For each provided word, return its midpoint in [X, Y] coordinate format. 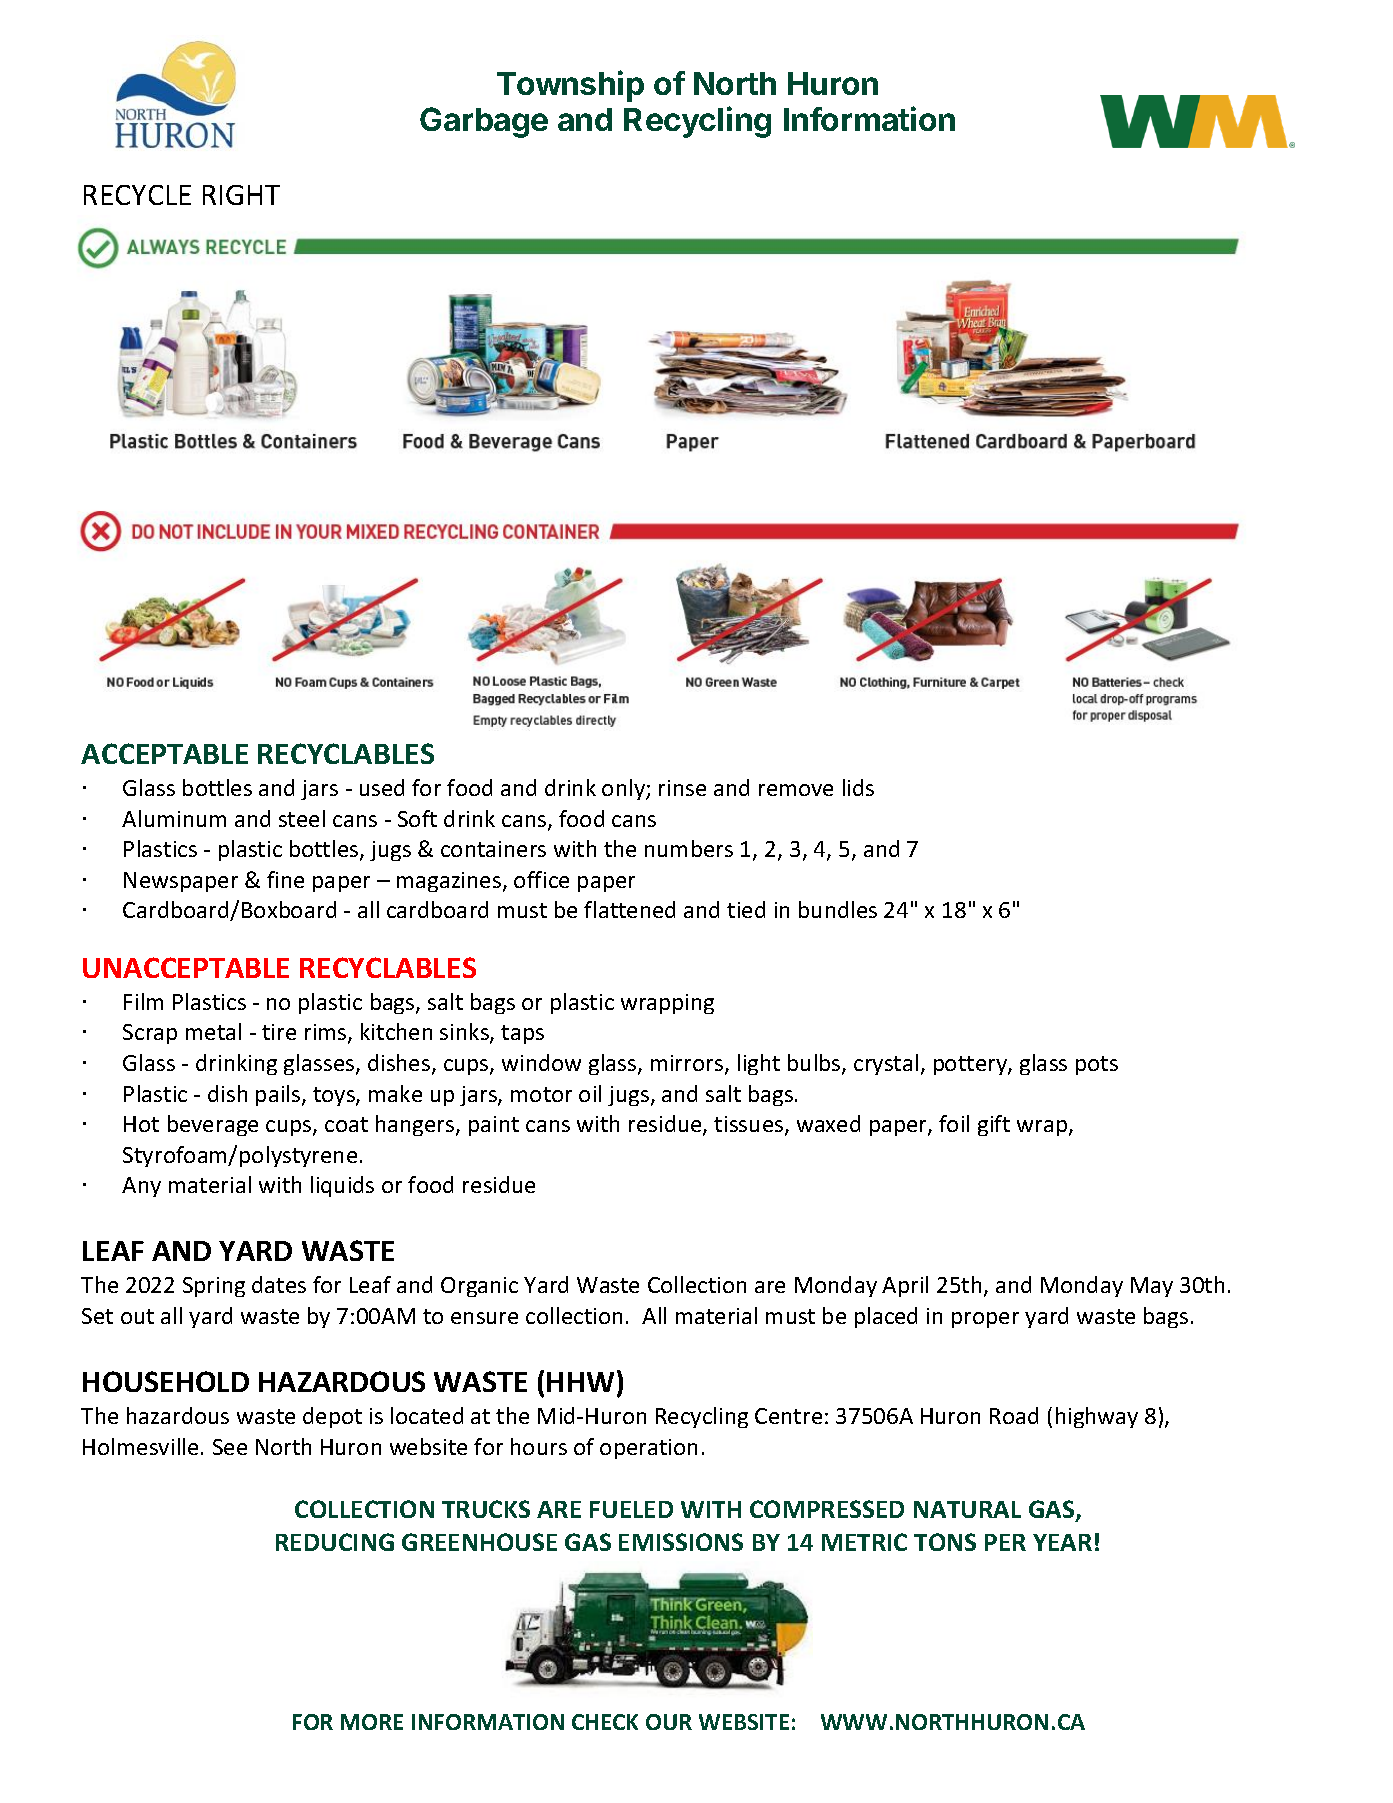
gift [994, 1125]
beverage [213, 1125]
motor [541, 1094]
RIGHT [241, 195]
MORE [372, 1722]
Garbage [484, 122]
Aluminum [174, 818]
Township [570, 86]
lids [858, 787]
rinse [682, 788]
